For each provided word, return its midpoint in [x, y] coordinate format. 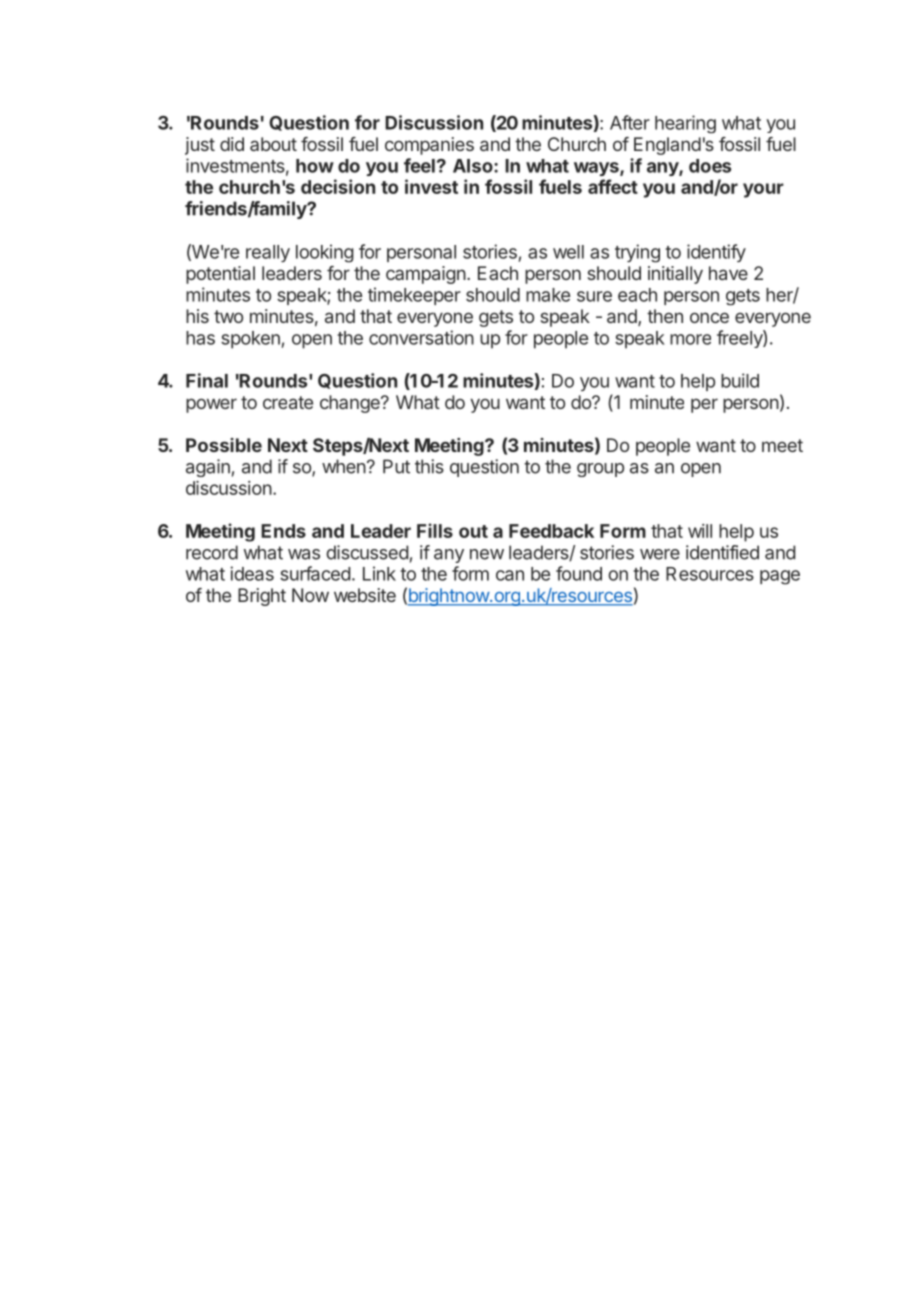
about [273, 144]
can [510, 575]
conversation [421, 337]
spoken [250, 340]
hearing [685, 124]
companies [429, 146]
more [690, 339]
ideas [252, 573]
